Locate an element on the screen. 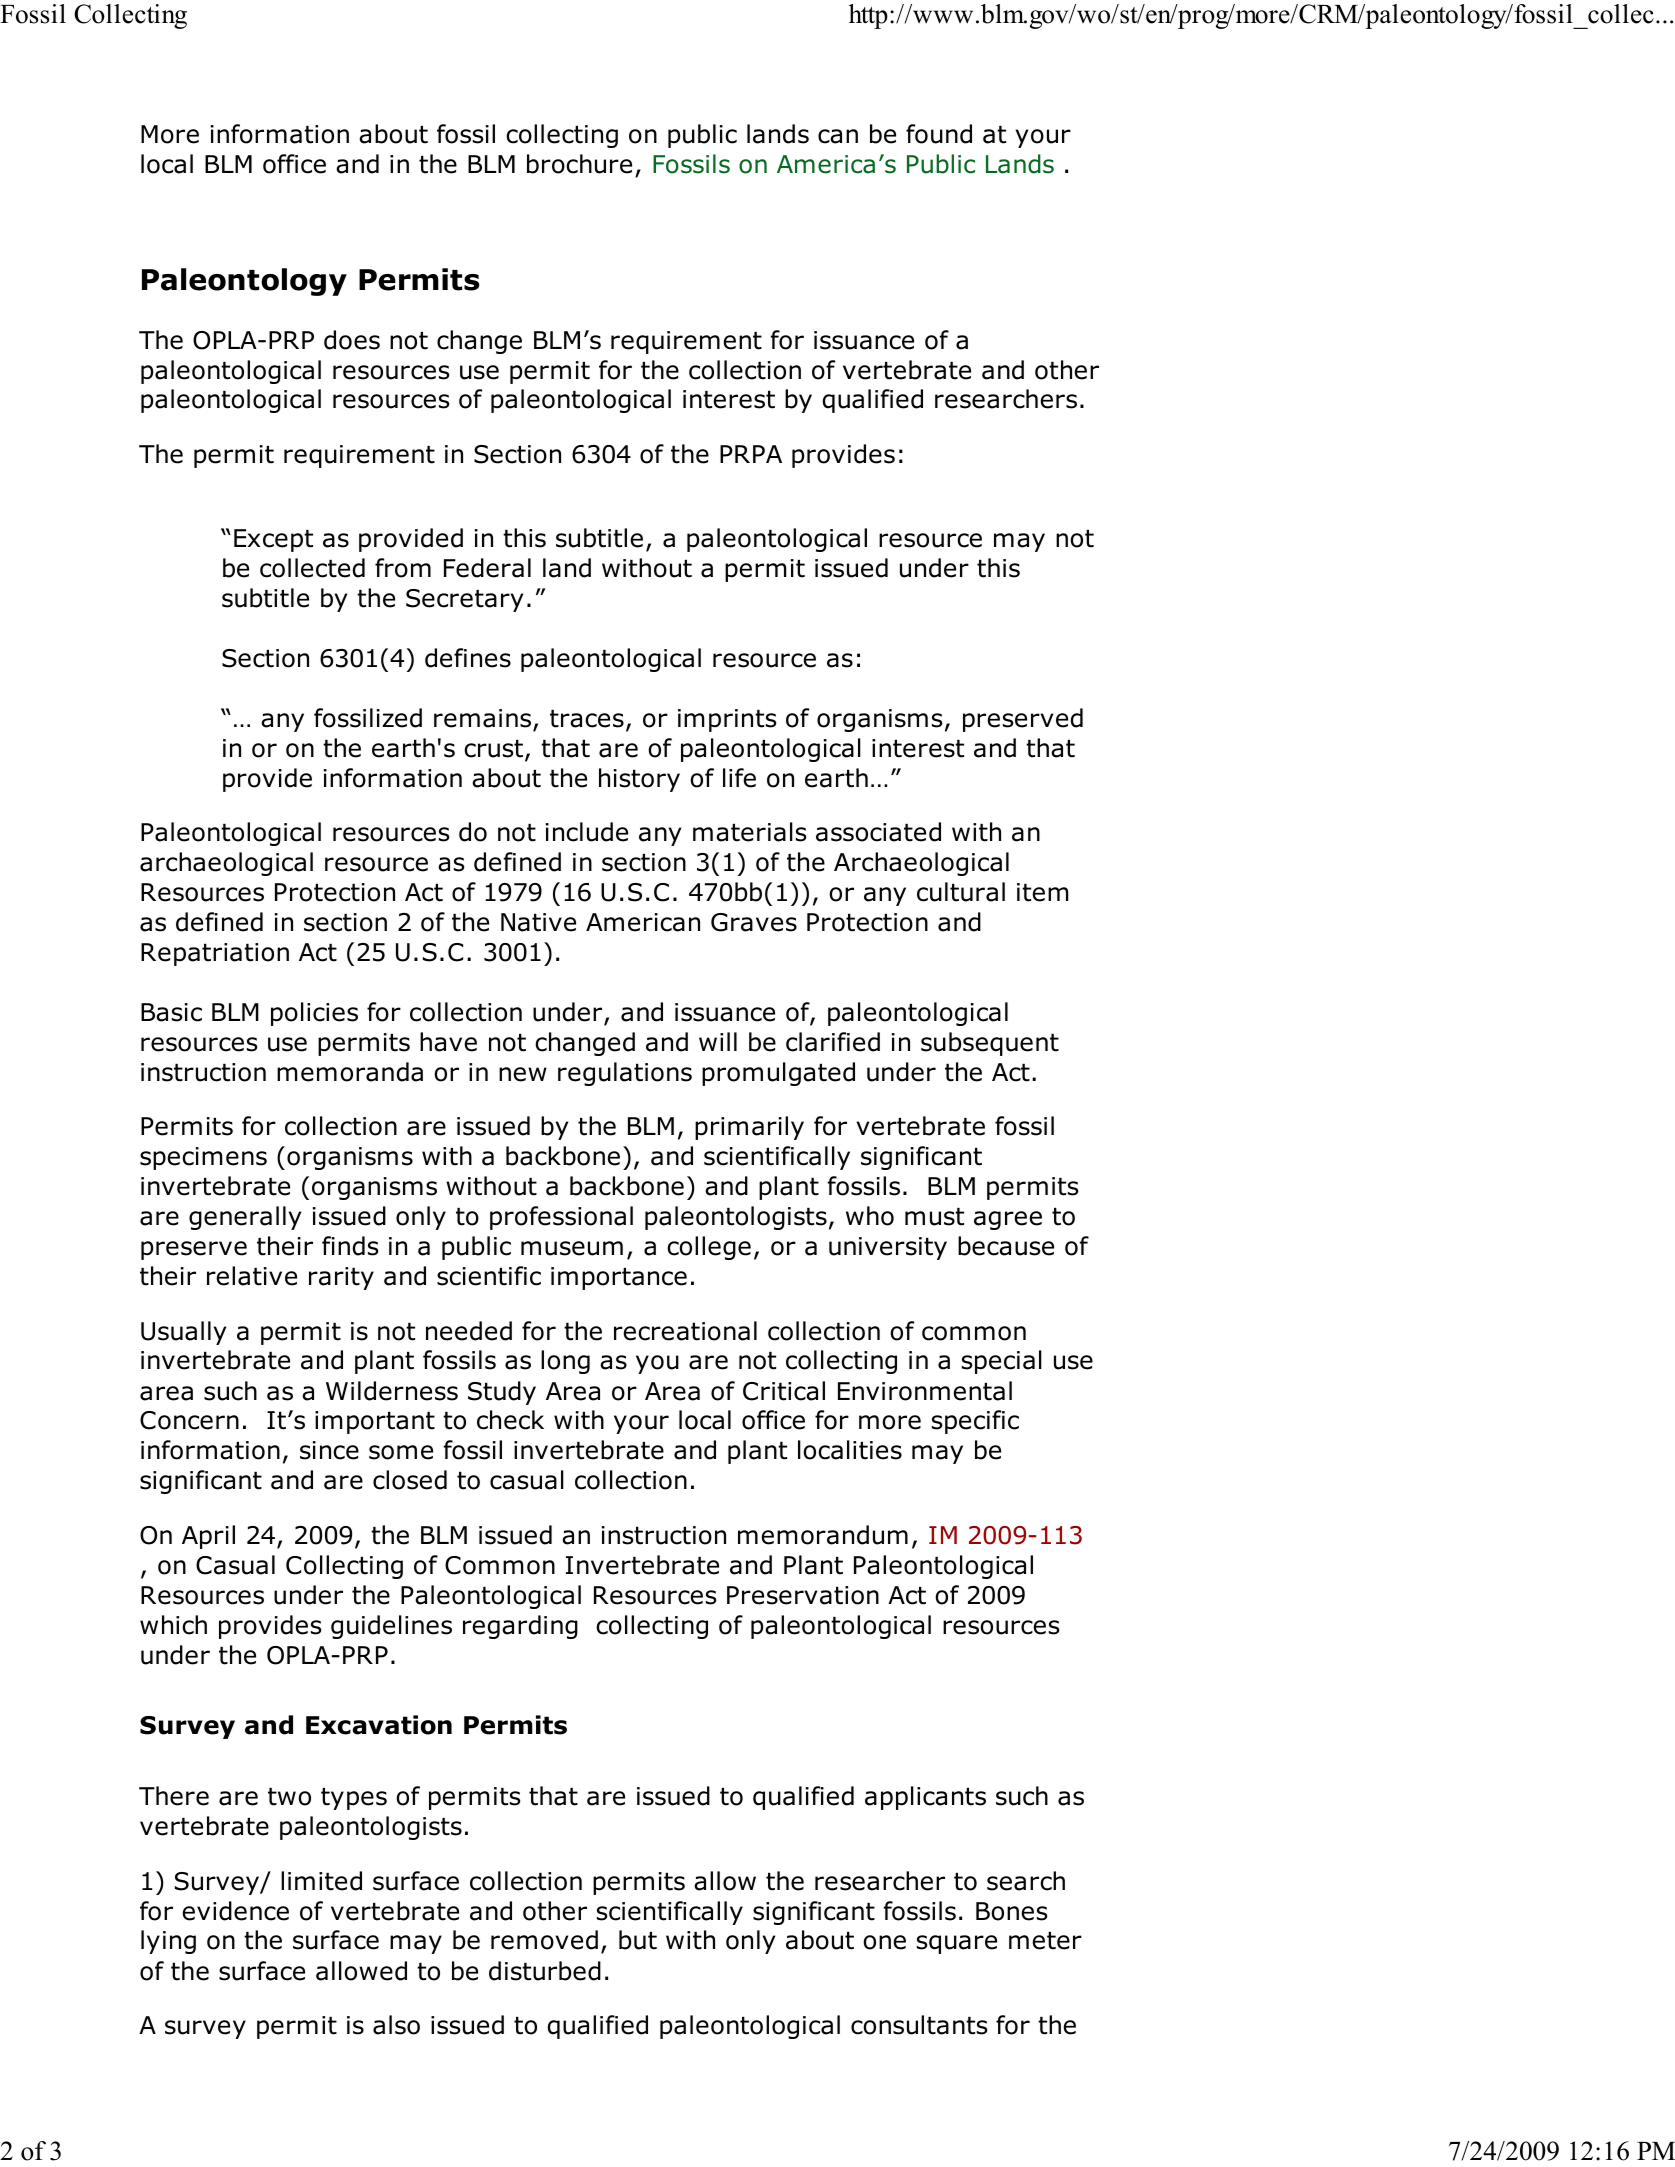 This screenshot has width=1675, height=2167. history is located at coordinates (639, 780).
